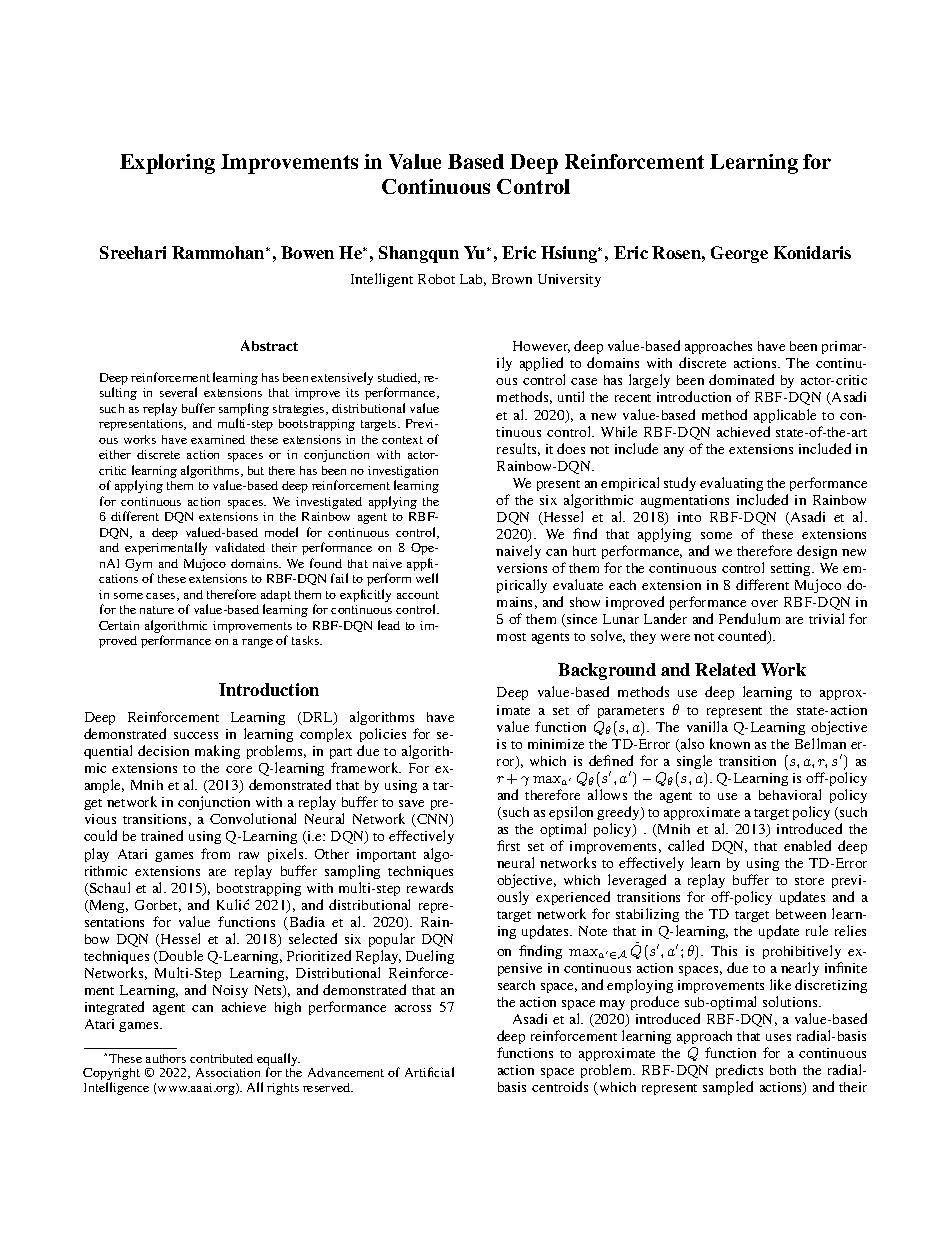 This screenshot has width=952, height=1233. I want to click on Lab, so click(473, 280).
